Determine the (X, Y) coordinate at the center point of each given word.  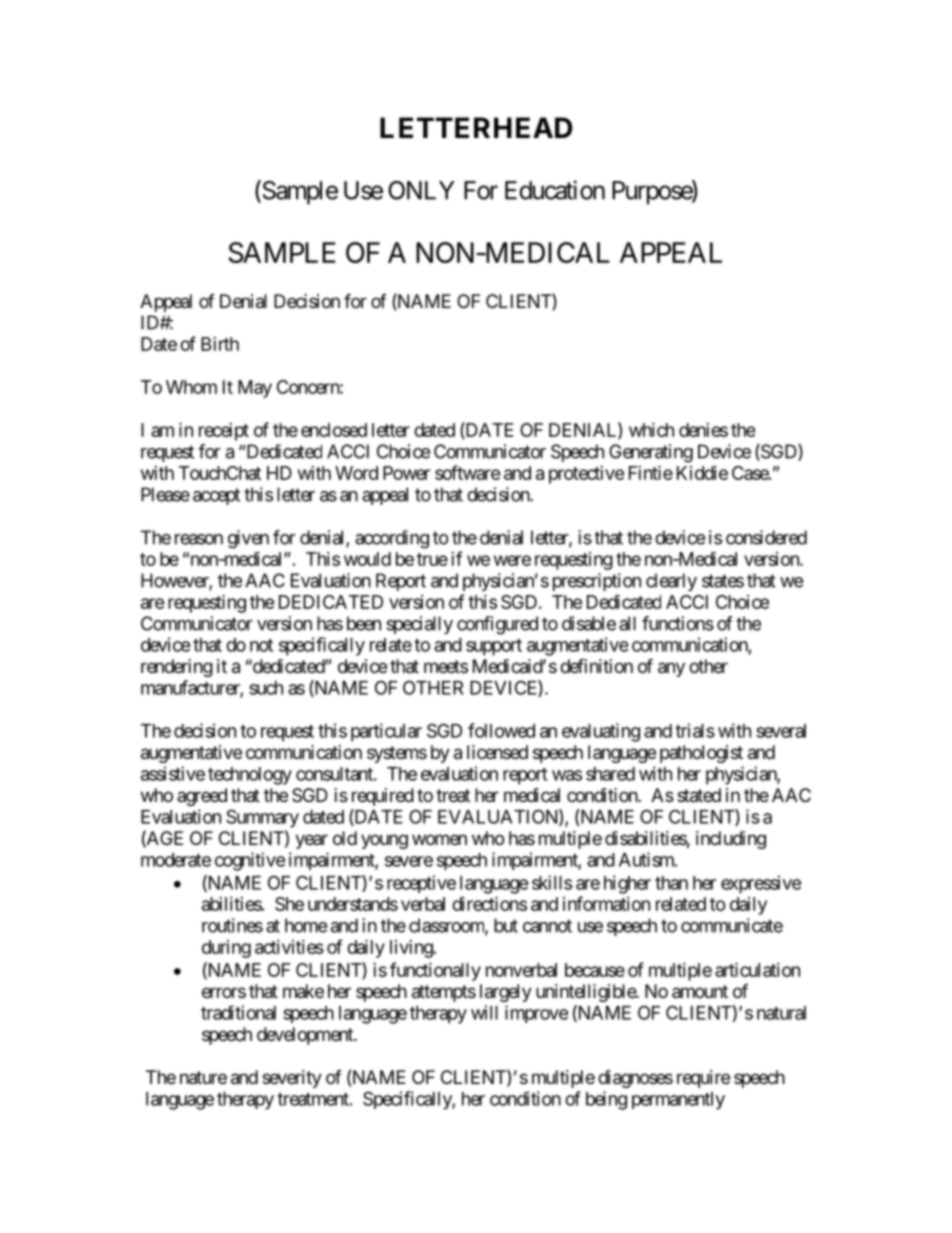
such (266, 688)
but (506, 925)
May (255, 389)
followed (501, 730)
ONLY (421, 190)
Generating (651, 453)
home (306, 925)
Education (555, 190)
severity (292, 1079)
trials (695, 730)
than (671, 883)
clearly (671, 582)
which (651, 430)
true (432, 559)
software (468, 472)
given (248, 539)
